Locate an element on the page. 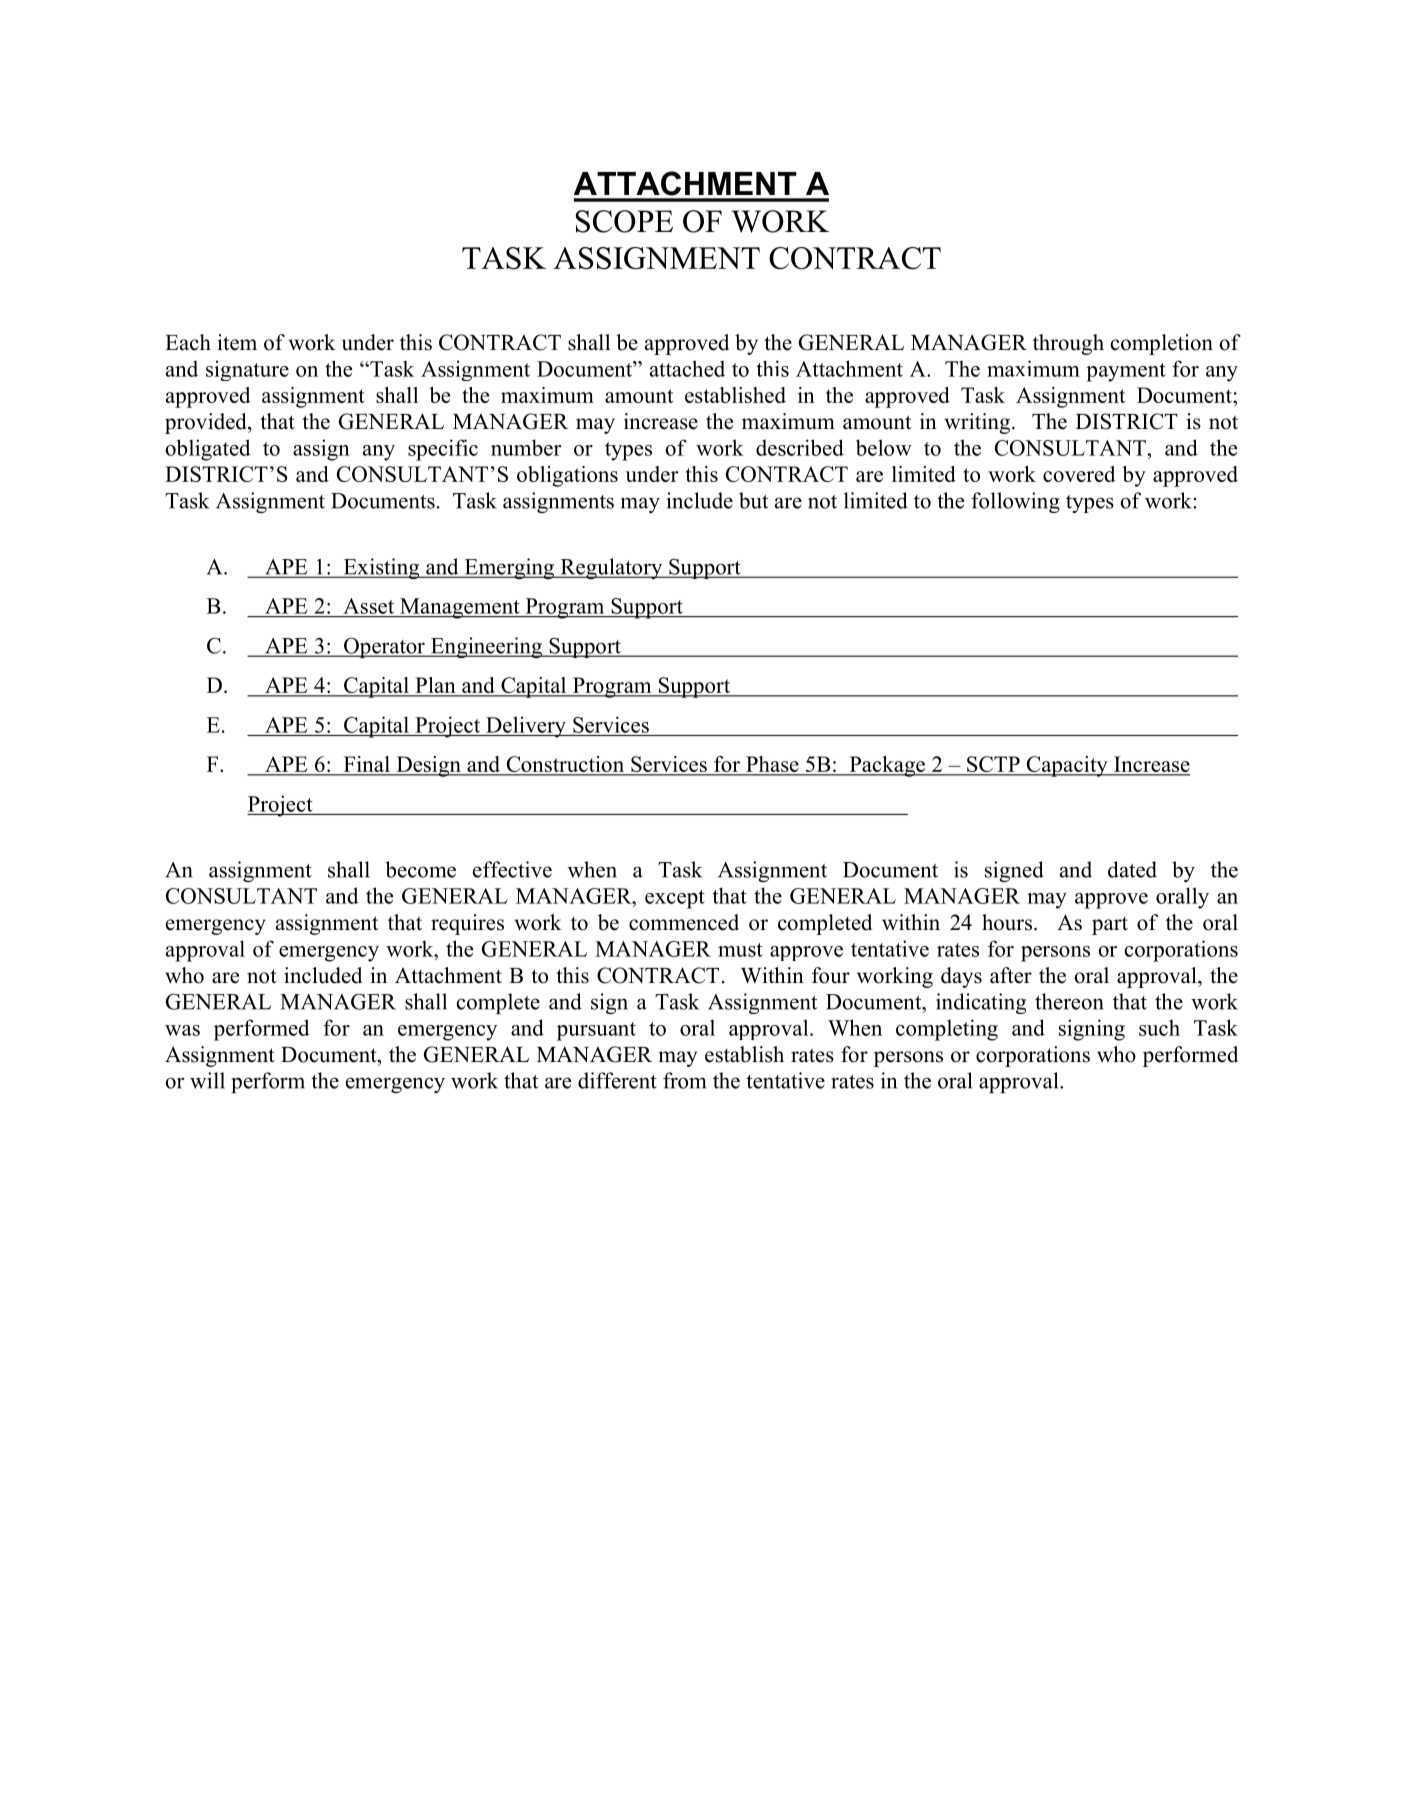 Image resolution: width=1403 pixels, height=1816 pixels. Engineering is located at coordinates (486, 647).
